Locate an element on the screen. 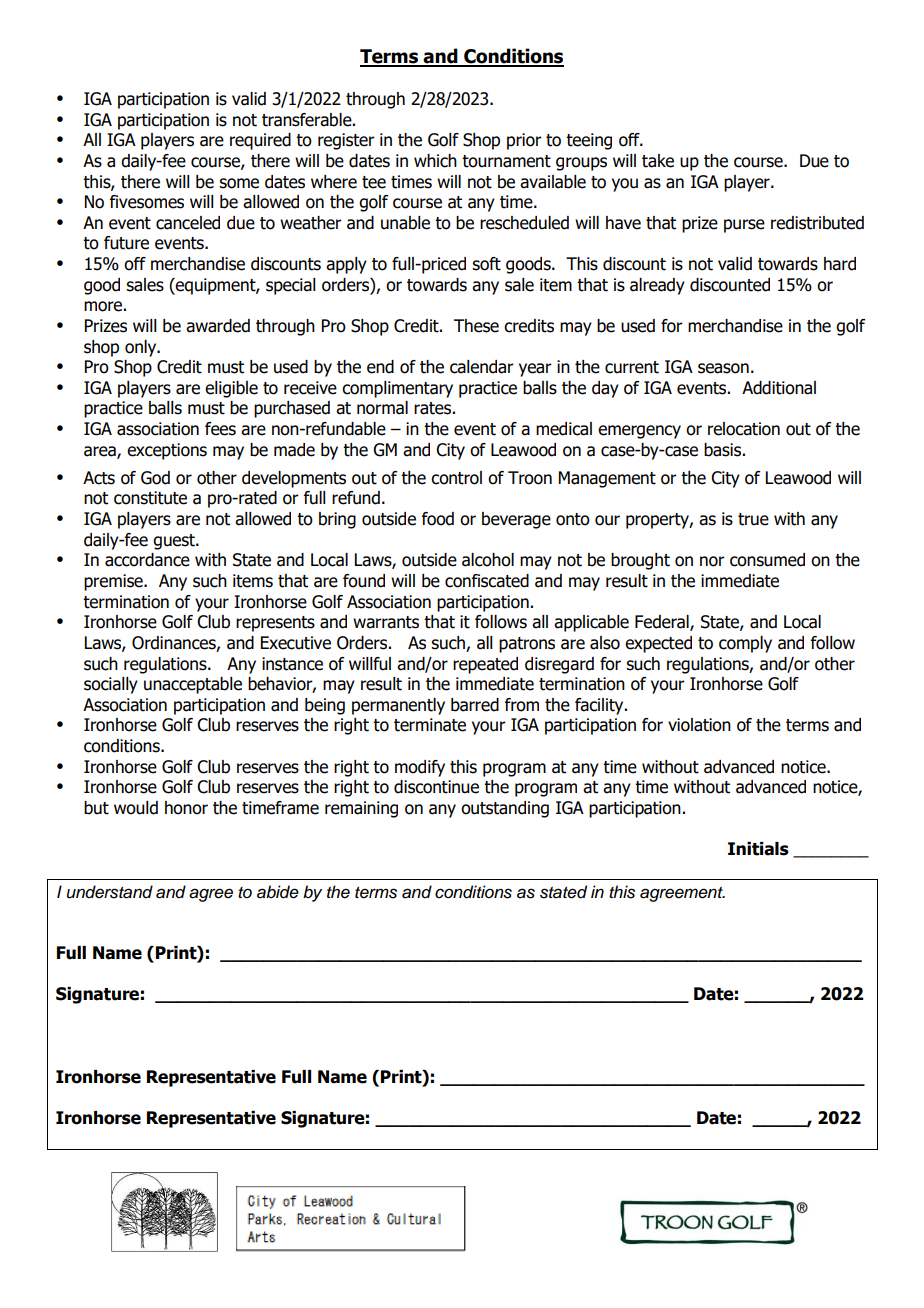 Image resolution: width=924 pixels, height=1308 pixels. true is located at coordinates (753, 519).
